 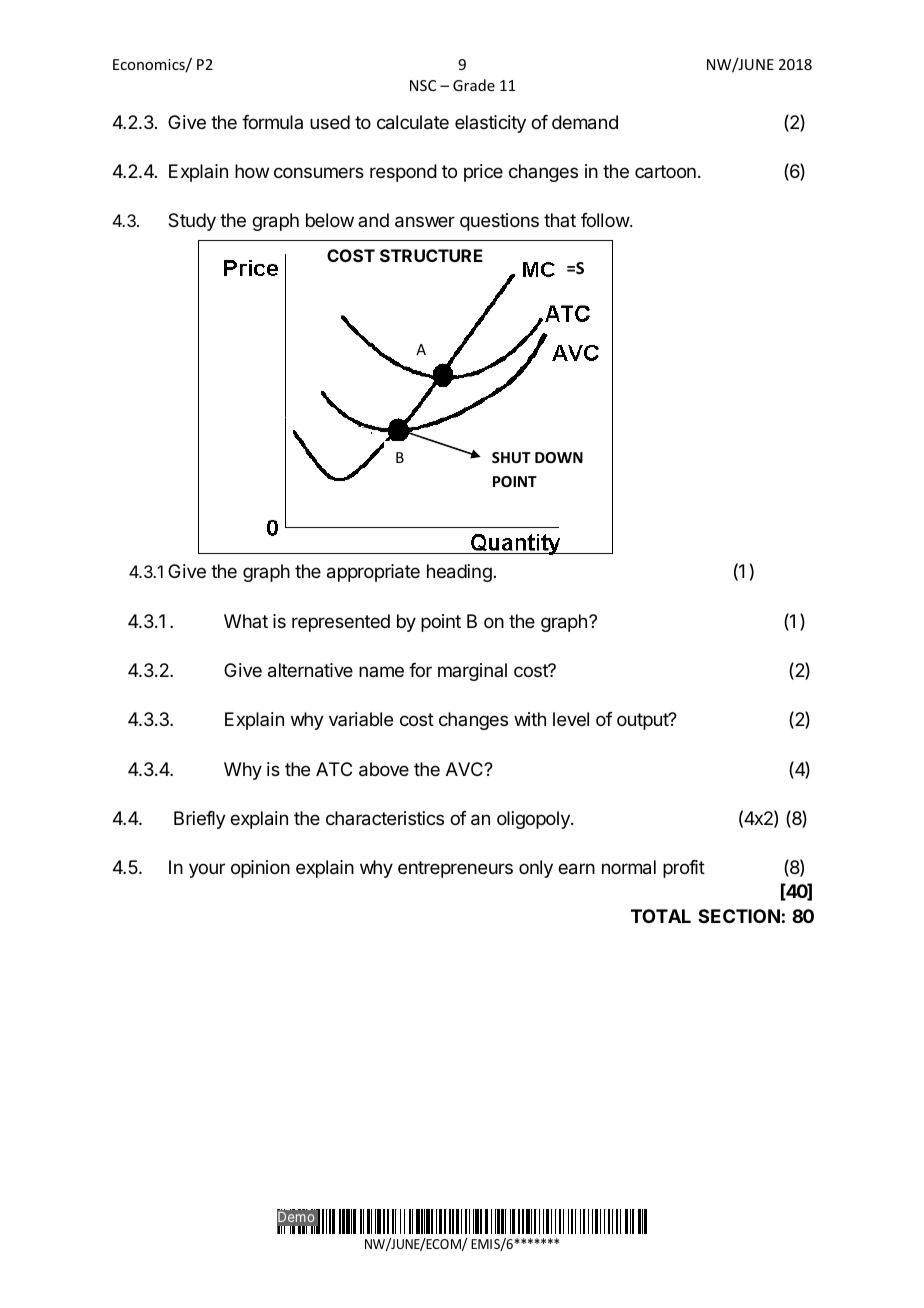 What do you see at coordinates (511, 457) in the page?
I see `SHUT` at bounding box center [511, 457].
